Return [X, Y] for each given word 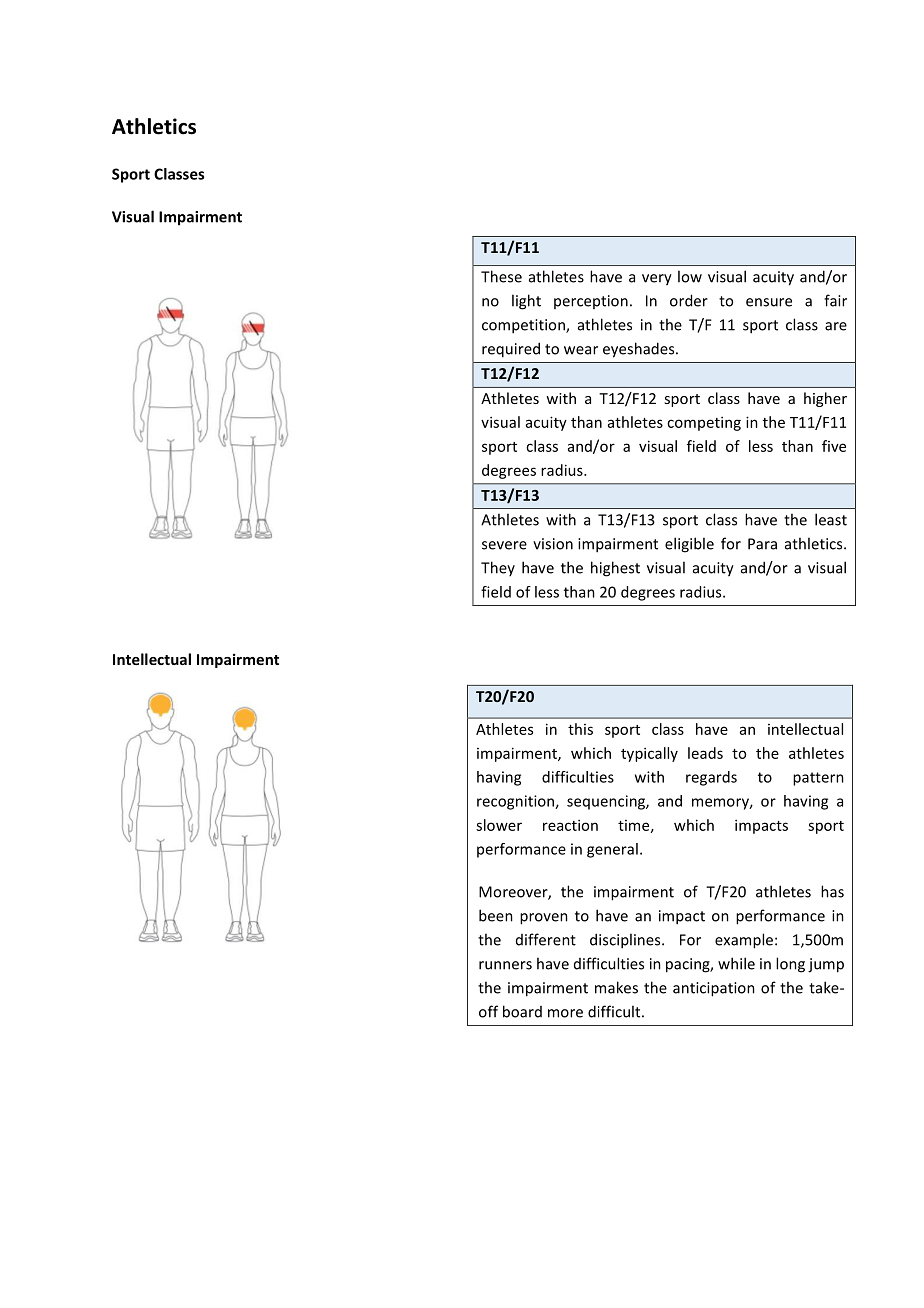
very [657, 280]
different [546, 939]
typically [649, 754]
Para [762, 544]
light [526, 302]
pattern [818, 779]
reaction [570, 825]
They [498, 568]
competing [704, 423]
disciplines [626, 941]
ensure [769, 302]
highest [615, 569]
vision [553, 544]
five [834, 446]
